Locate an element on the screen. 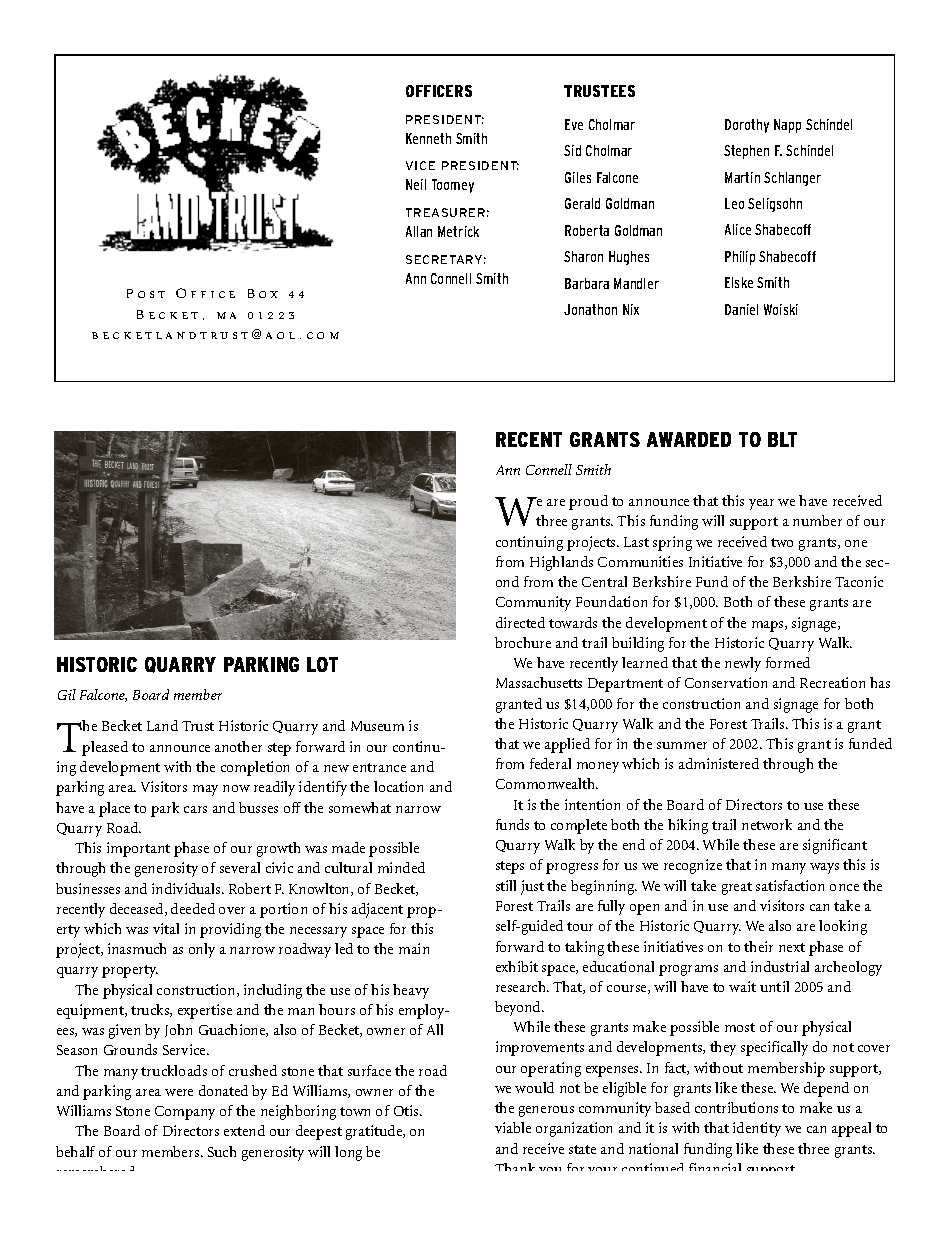  Company is located at coordinates (185, 1113).
